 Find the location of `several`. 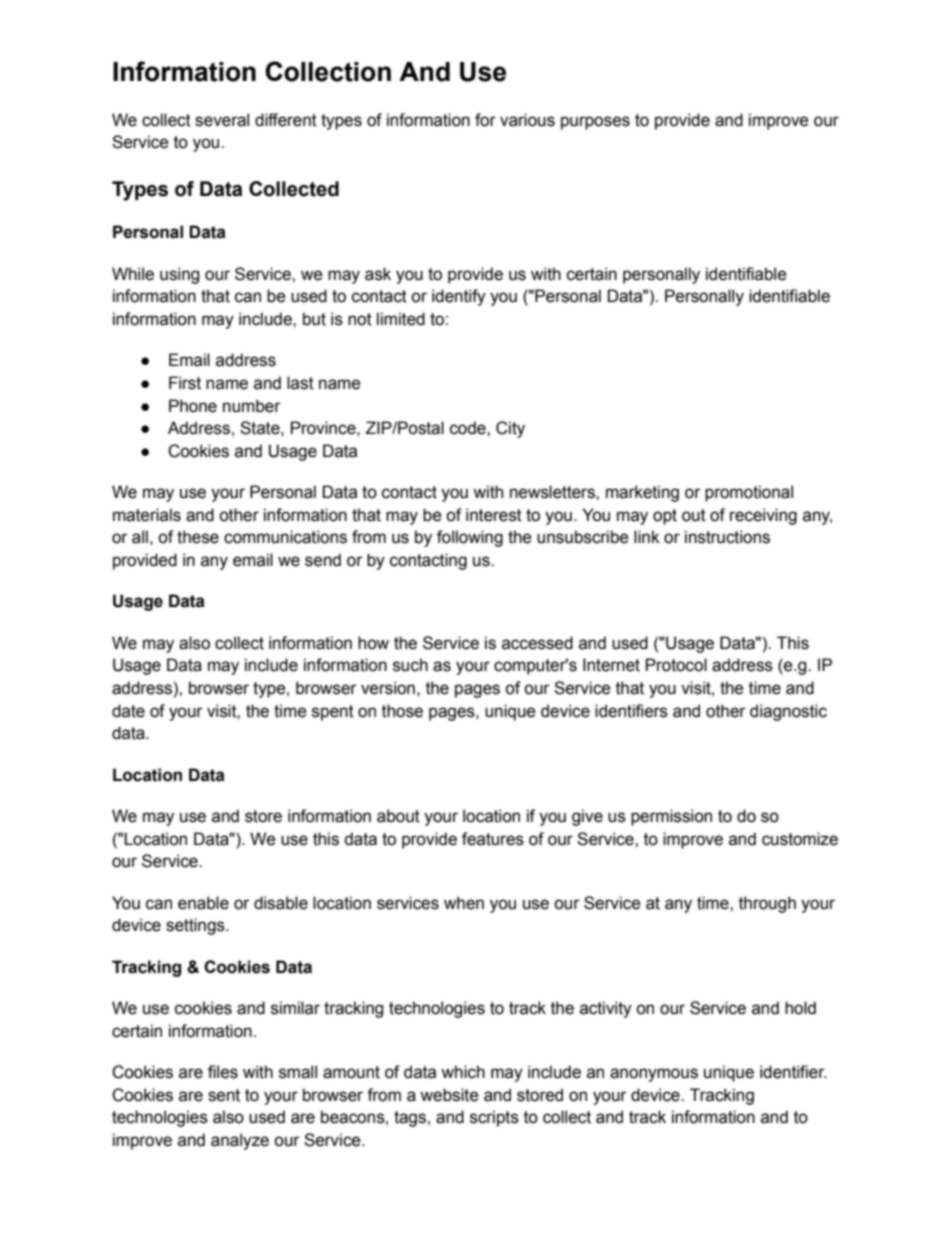

several is located at coordinates (222, 120).
